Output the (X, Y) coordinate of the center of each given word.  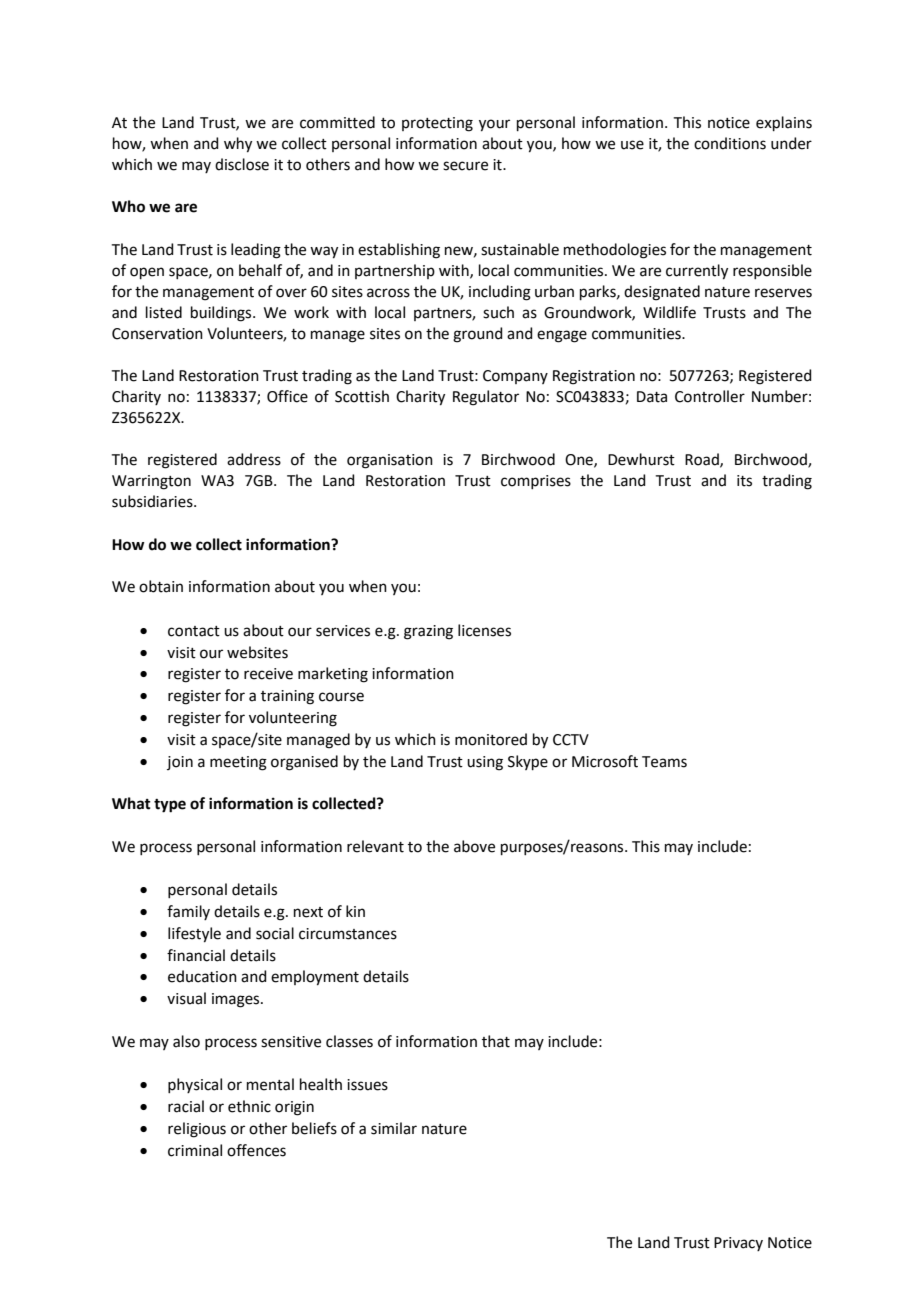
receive (268, 674)
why (238, 145)
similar (394, 1128)
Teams (664, 762)
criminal (195, 1150)
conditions (730, 143)
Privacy (738, 1244)
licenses (484, 630)
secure (465, 166)
